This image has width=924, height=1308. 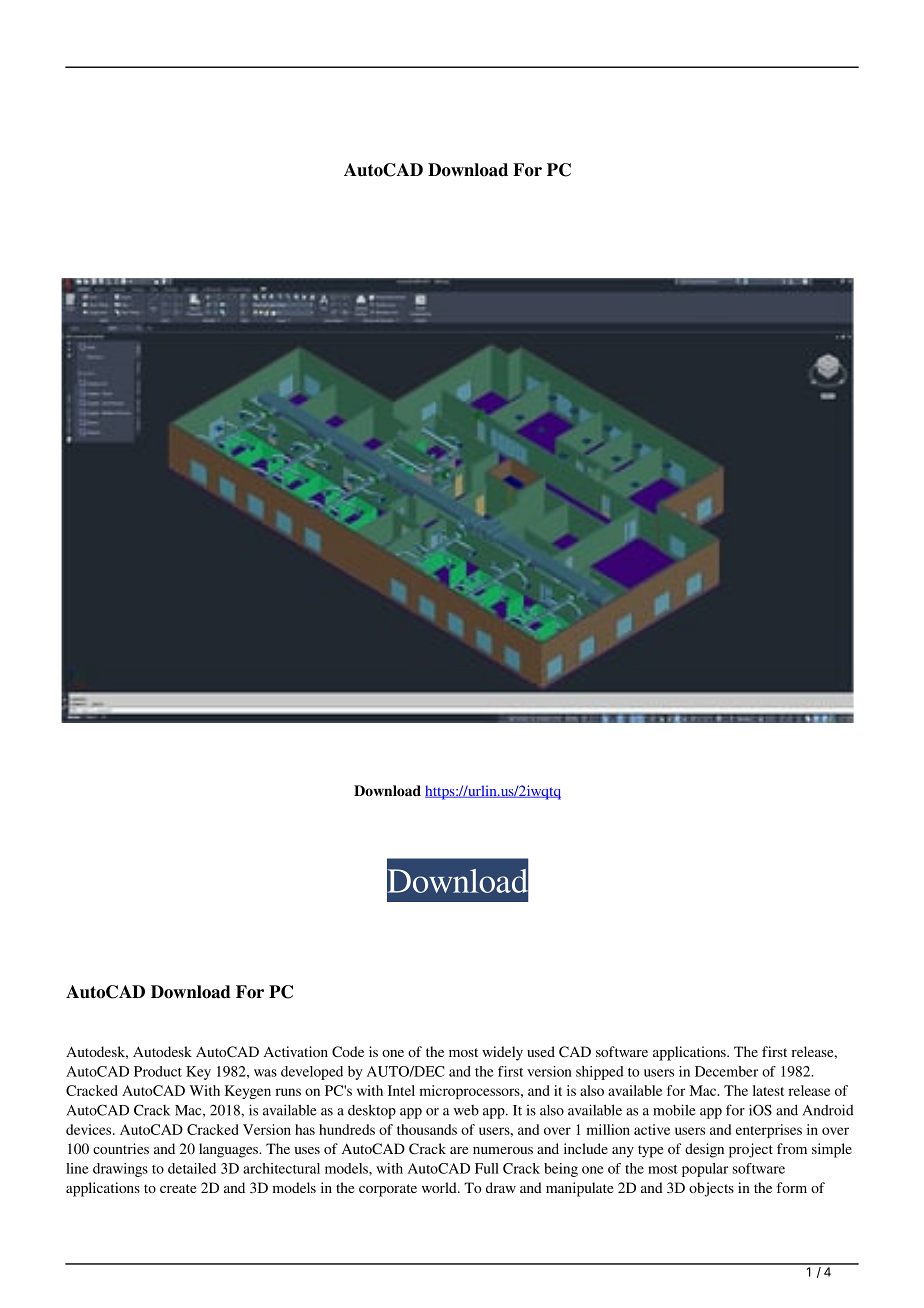 I want to click on world, so click(x=440, y=1187).
